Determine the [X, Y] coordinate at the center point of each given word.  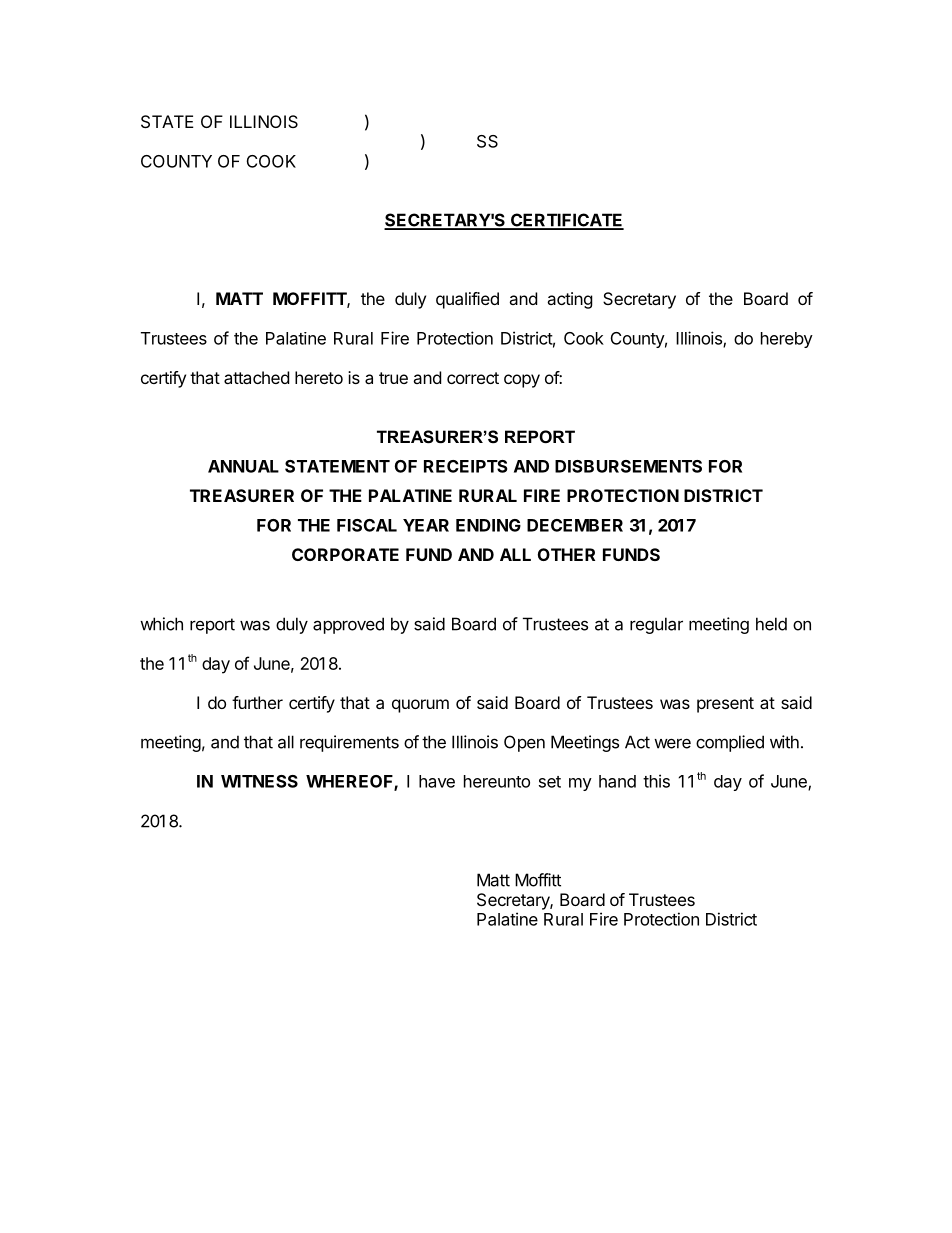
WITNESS [259, 781]
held [771, 624]
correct [473, 378]
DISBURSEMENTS [628, 466]
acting [570, 300]
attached [256, 377]
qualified [467, 300]
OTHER [566, 554]
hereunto [497, 781]
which [161, 624]
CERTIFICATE [566, 221]
